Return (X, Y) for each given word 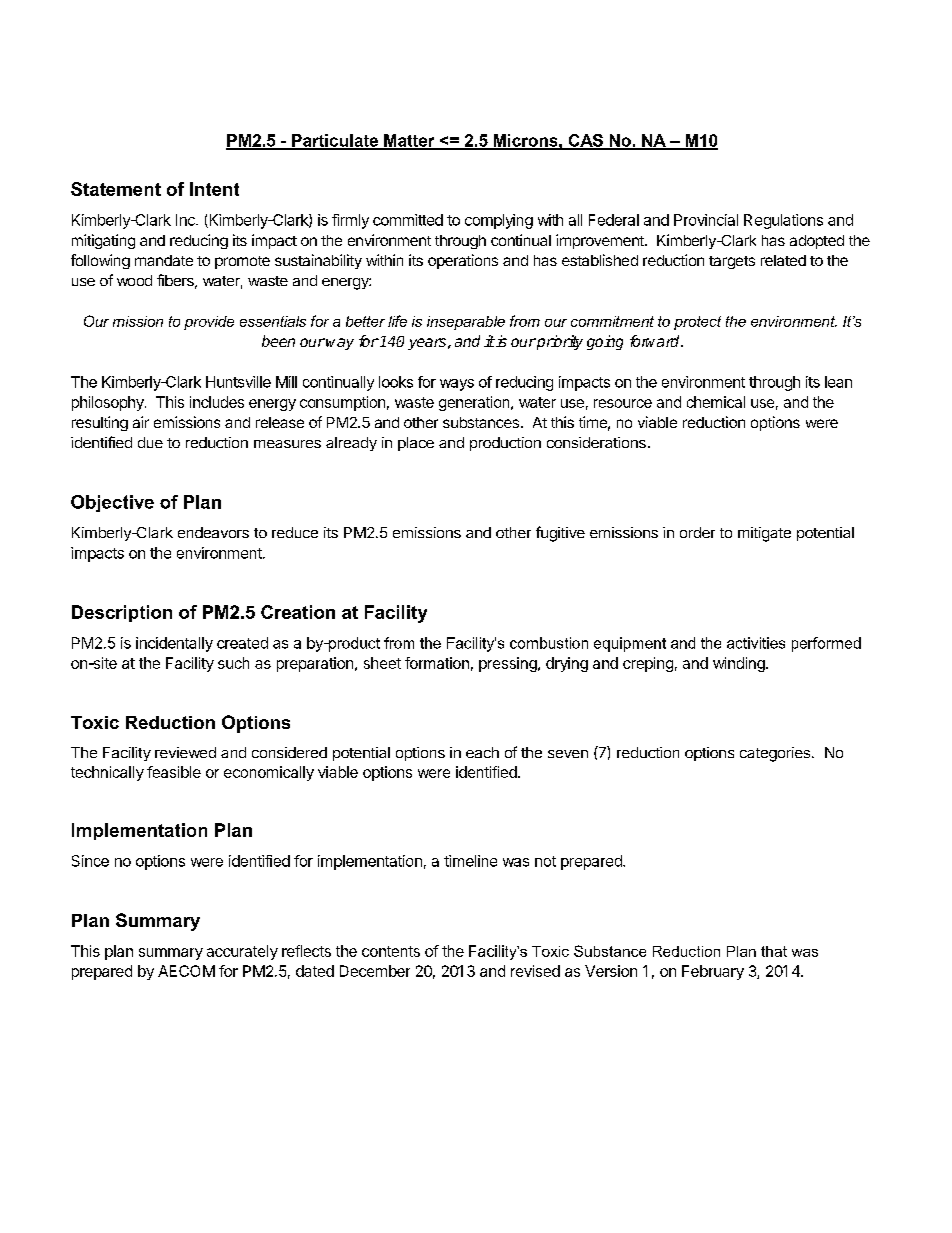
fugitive (560, 534)
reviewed (185, 752)
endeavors (213, 532)
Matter (409, 141)
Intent (214, 189)
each (482, 752)
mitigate (764, 534)
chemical (716, 402)
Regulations (783, 221)
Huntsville (238, 382)
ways (457, 385)
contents (391, 951)
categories (775, 754)
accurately (242, 952)
